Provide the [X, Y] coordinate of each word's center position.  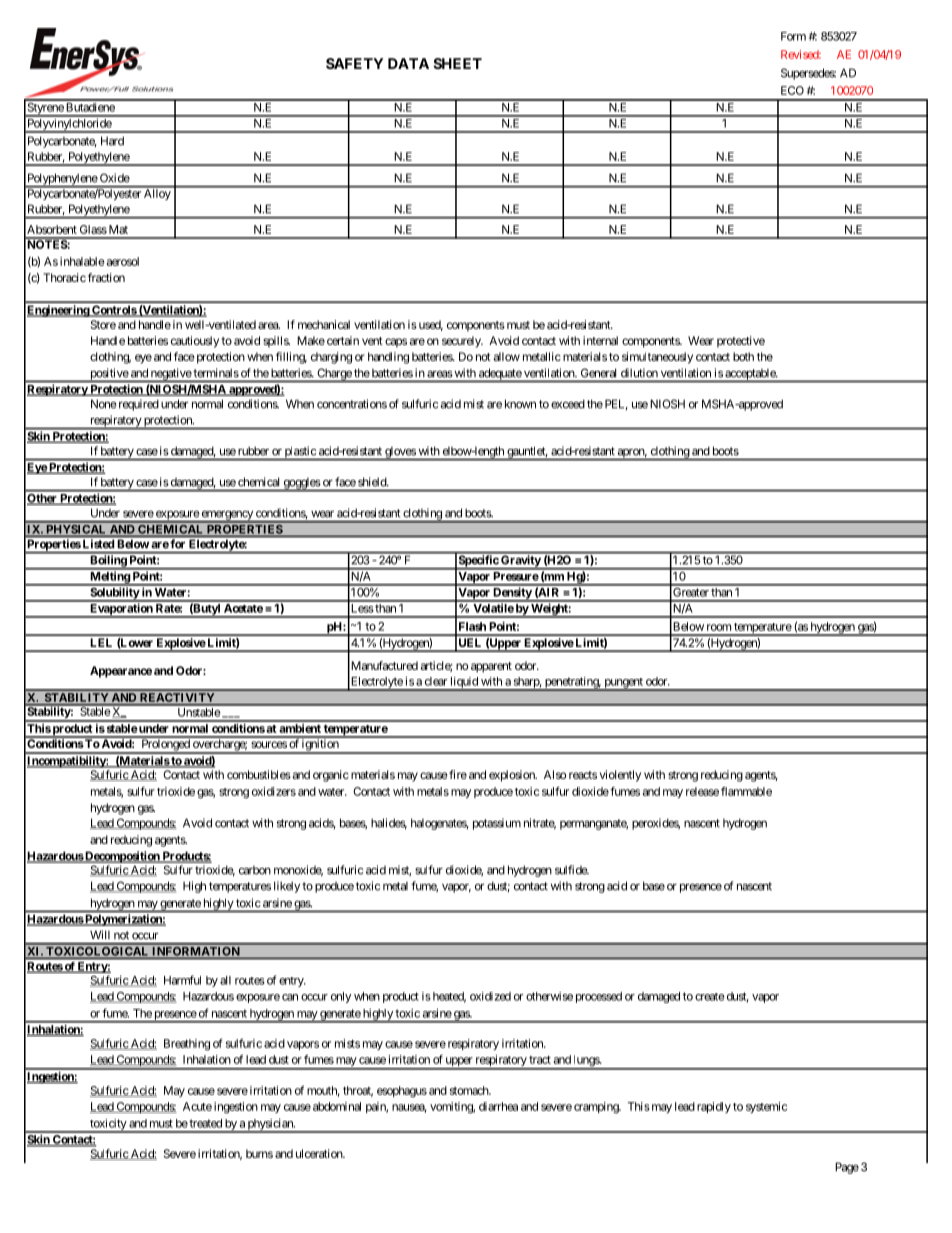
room [719, 627]
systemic [766, 1107]
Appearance [121, 672]
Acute [197, 1106]
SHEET [457, 63]
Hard [112, 141]
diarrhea [498, 1106]
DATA [408, 63]
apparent [491, 667]
